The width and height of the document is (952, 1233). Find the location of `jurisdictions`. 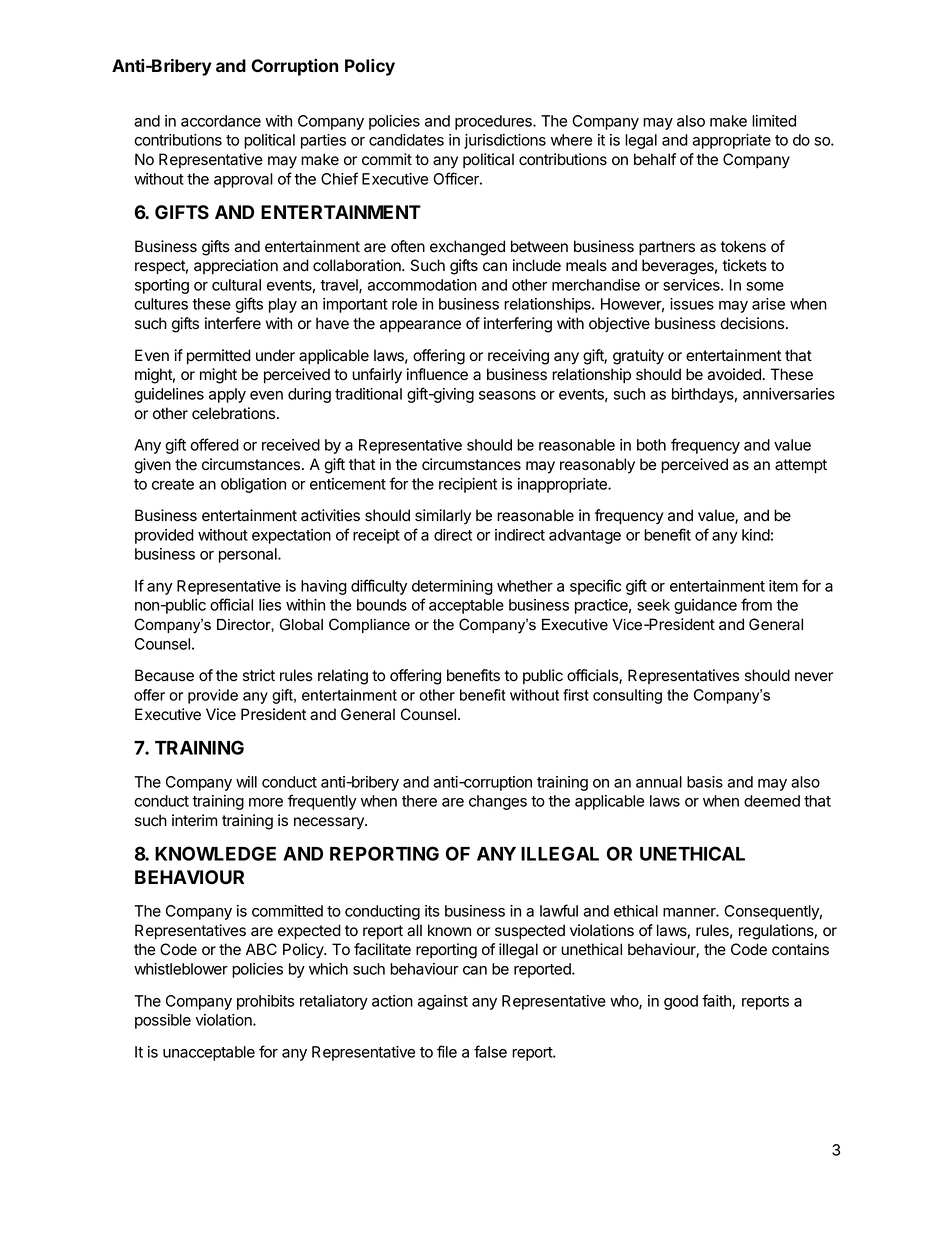

jurisdictions is located at coordinates (505, 141).
